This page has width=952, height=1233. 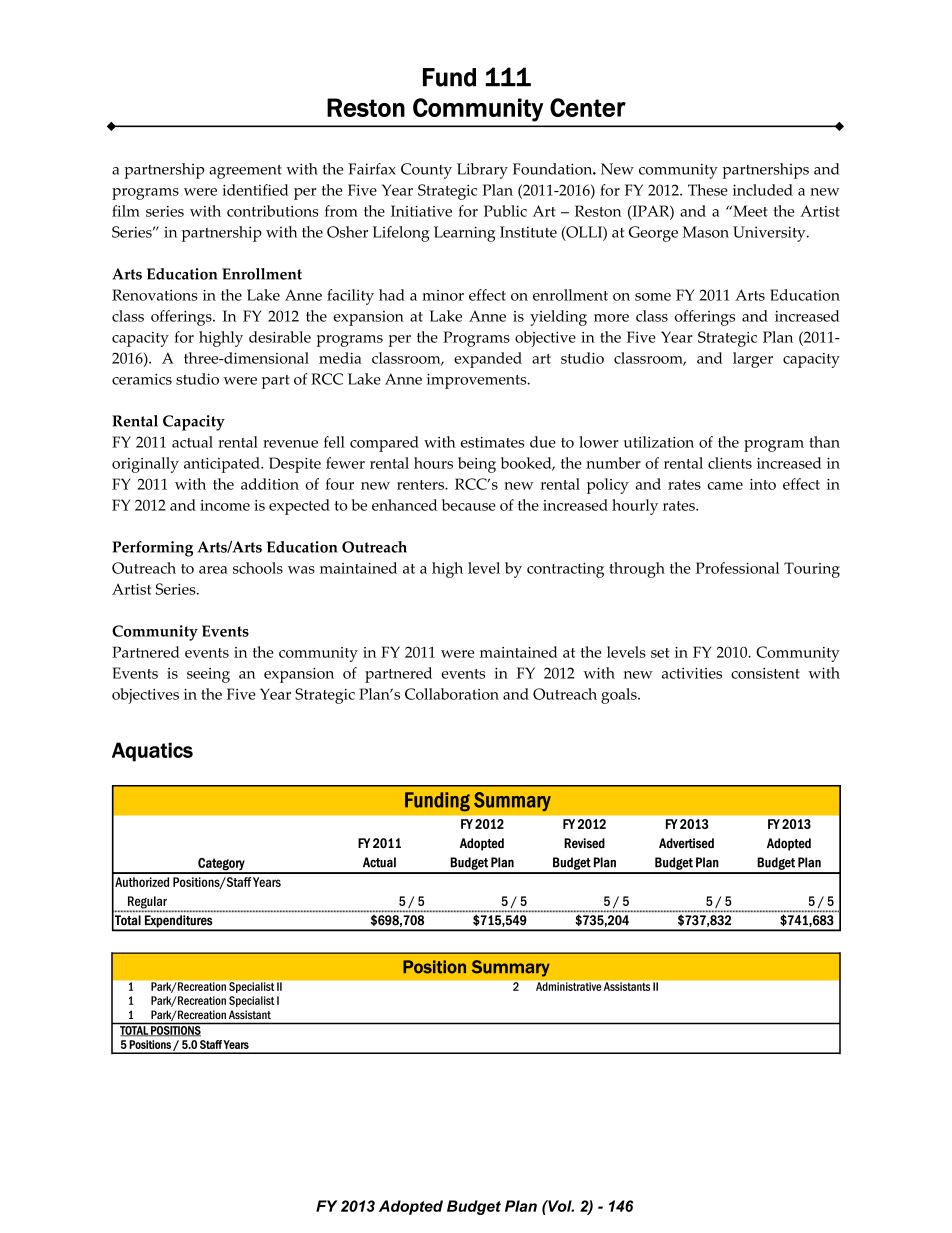 What do you see at coordinates (208, 675) in the page?
I see `seeing` at bounding box center [208, 675].
